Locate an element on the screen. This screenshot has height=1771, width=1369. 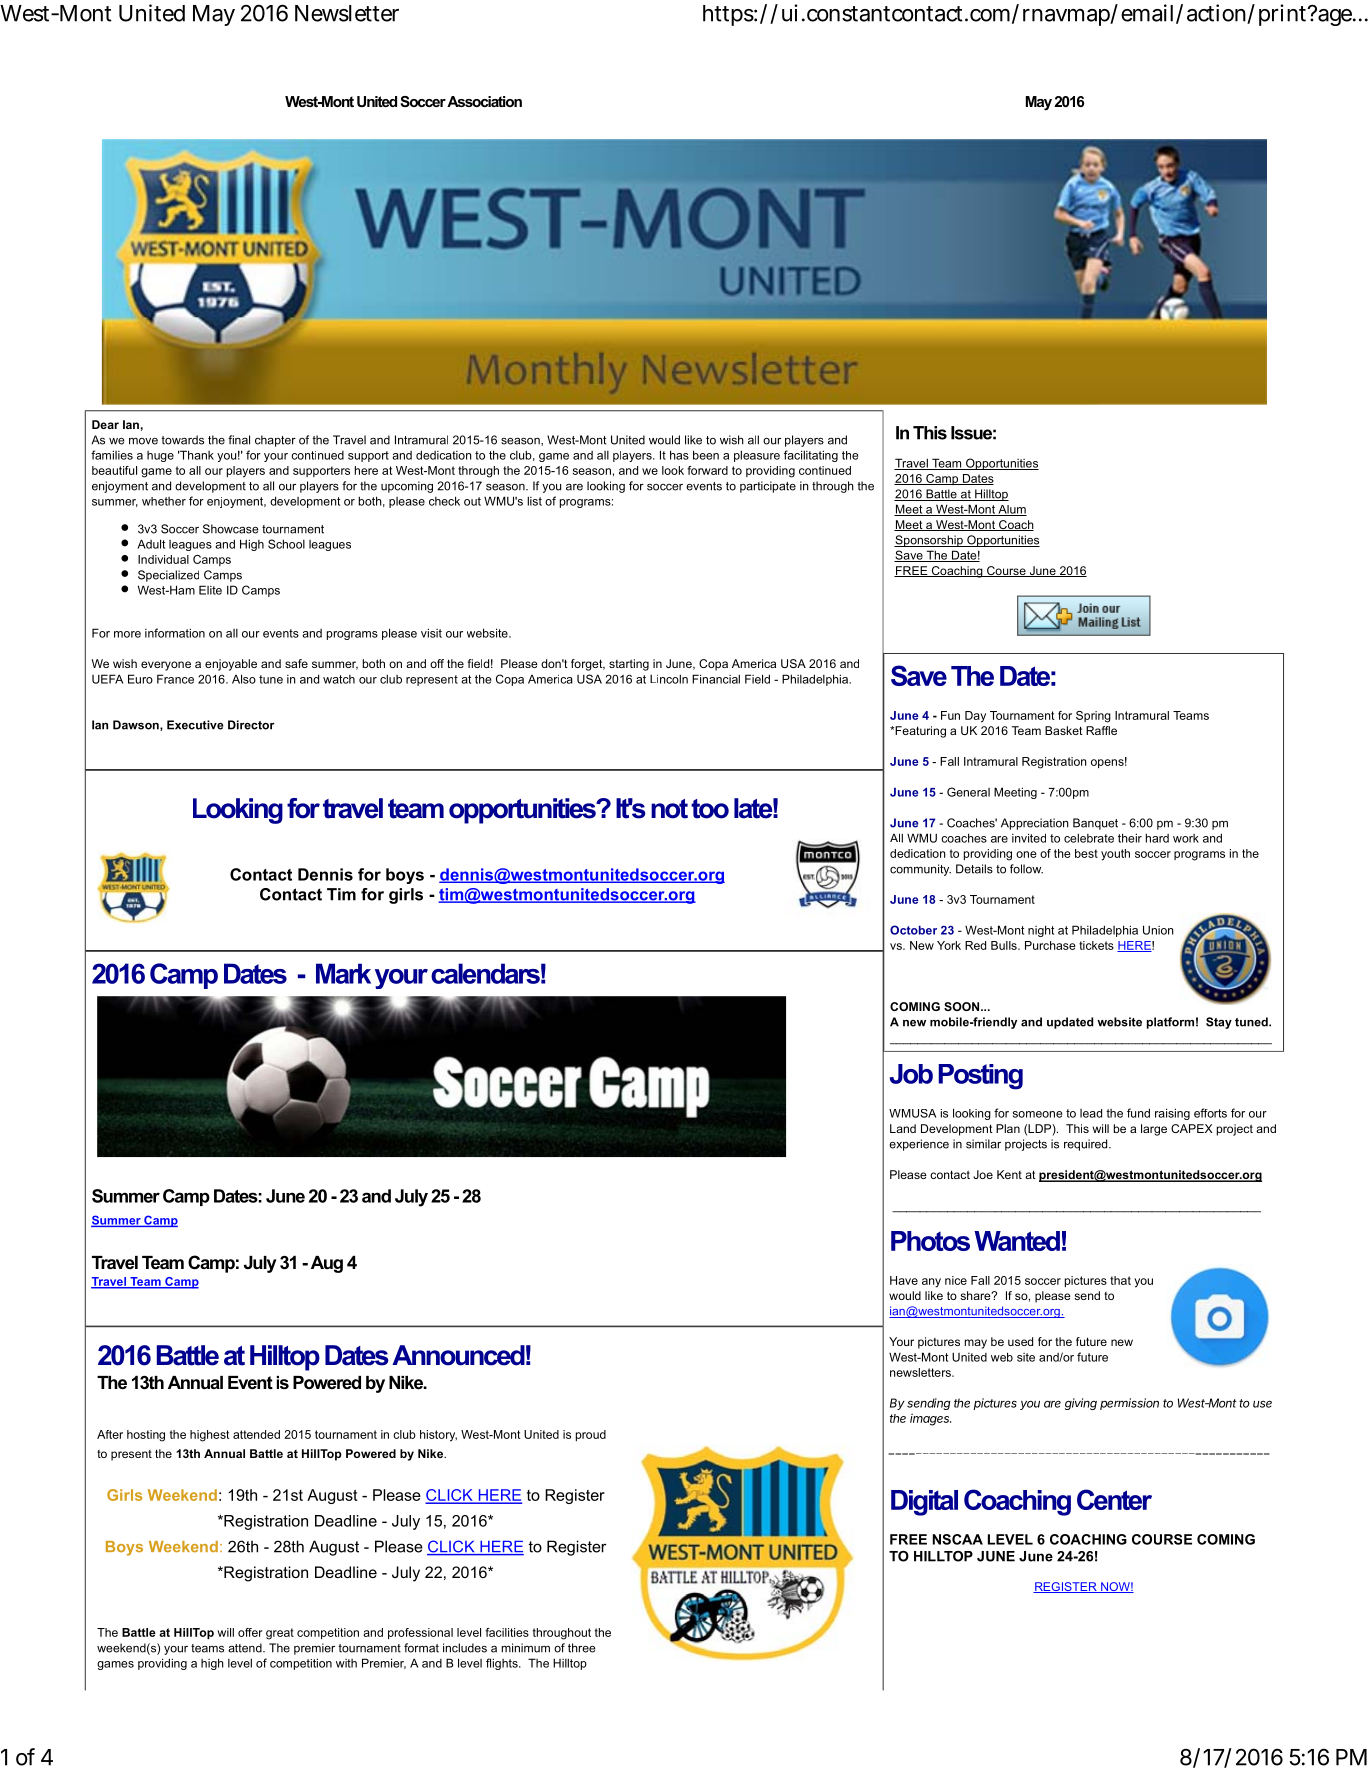
Mark is located at coordinates (343, 973).
